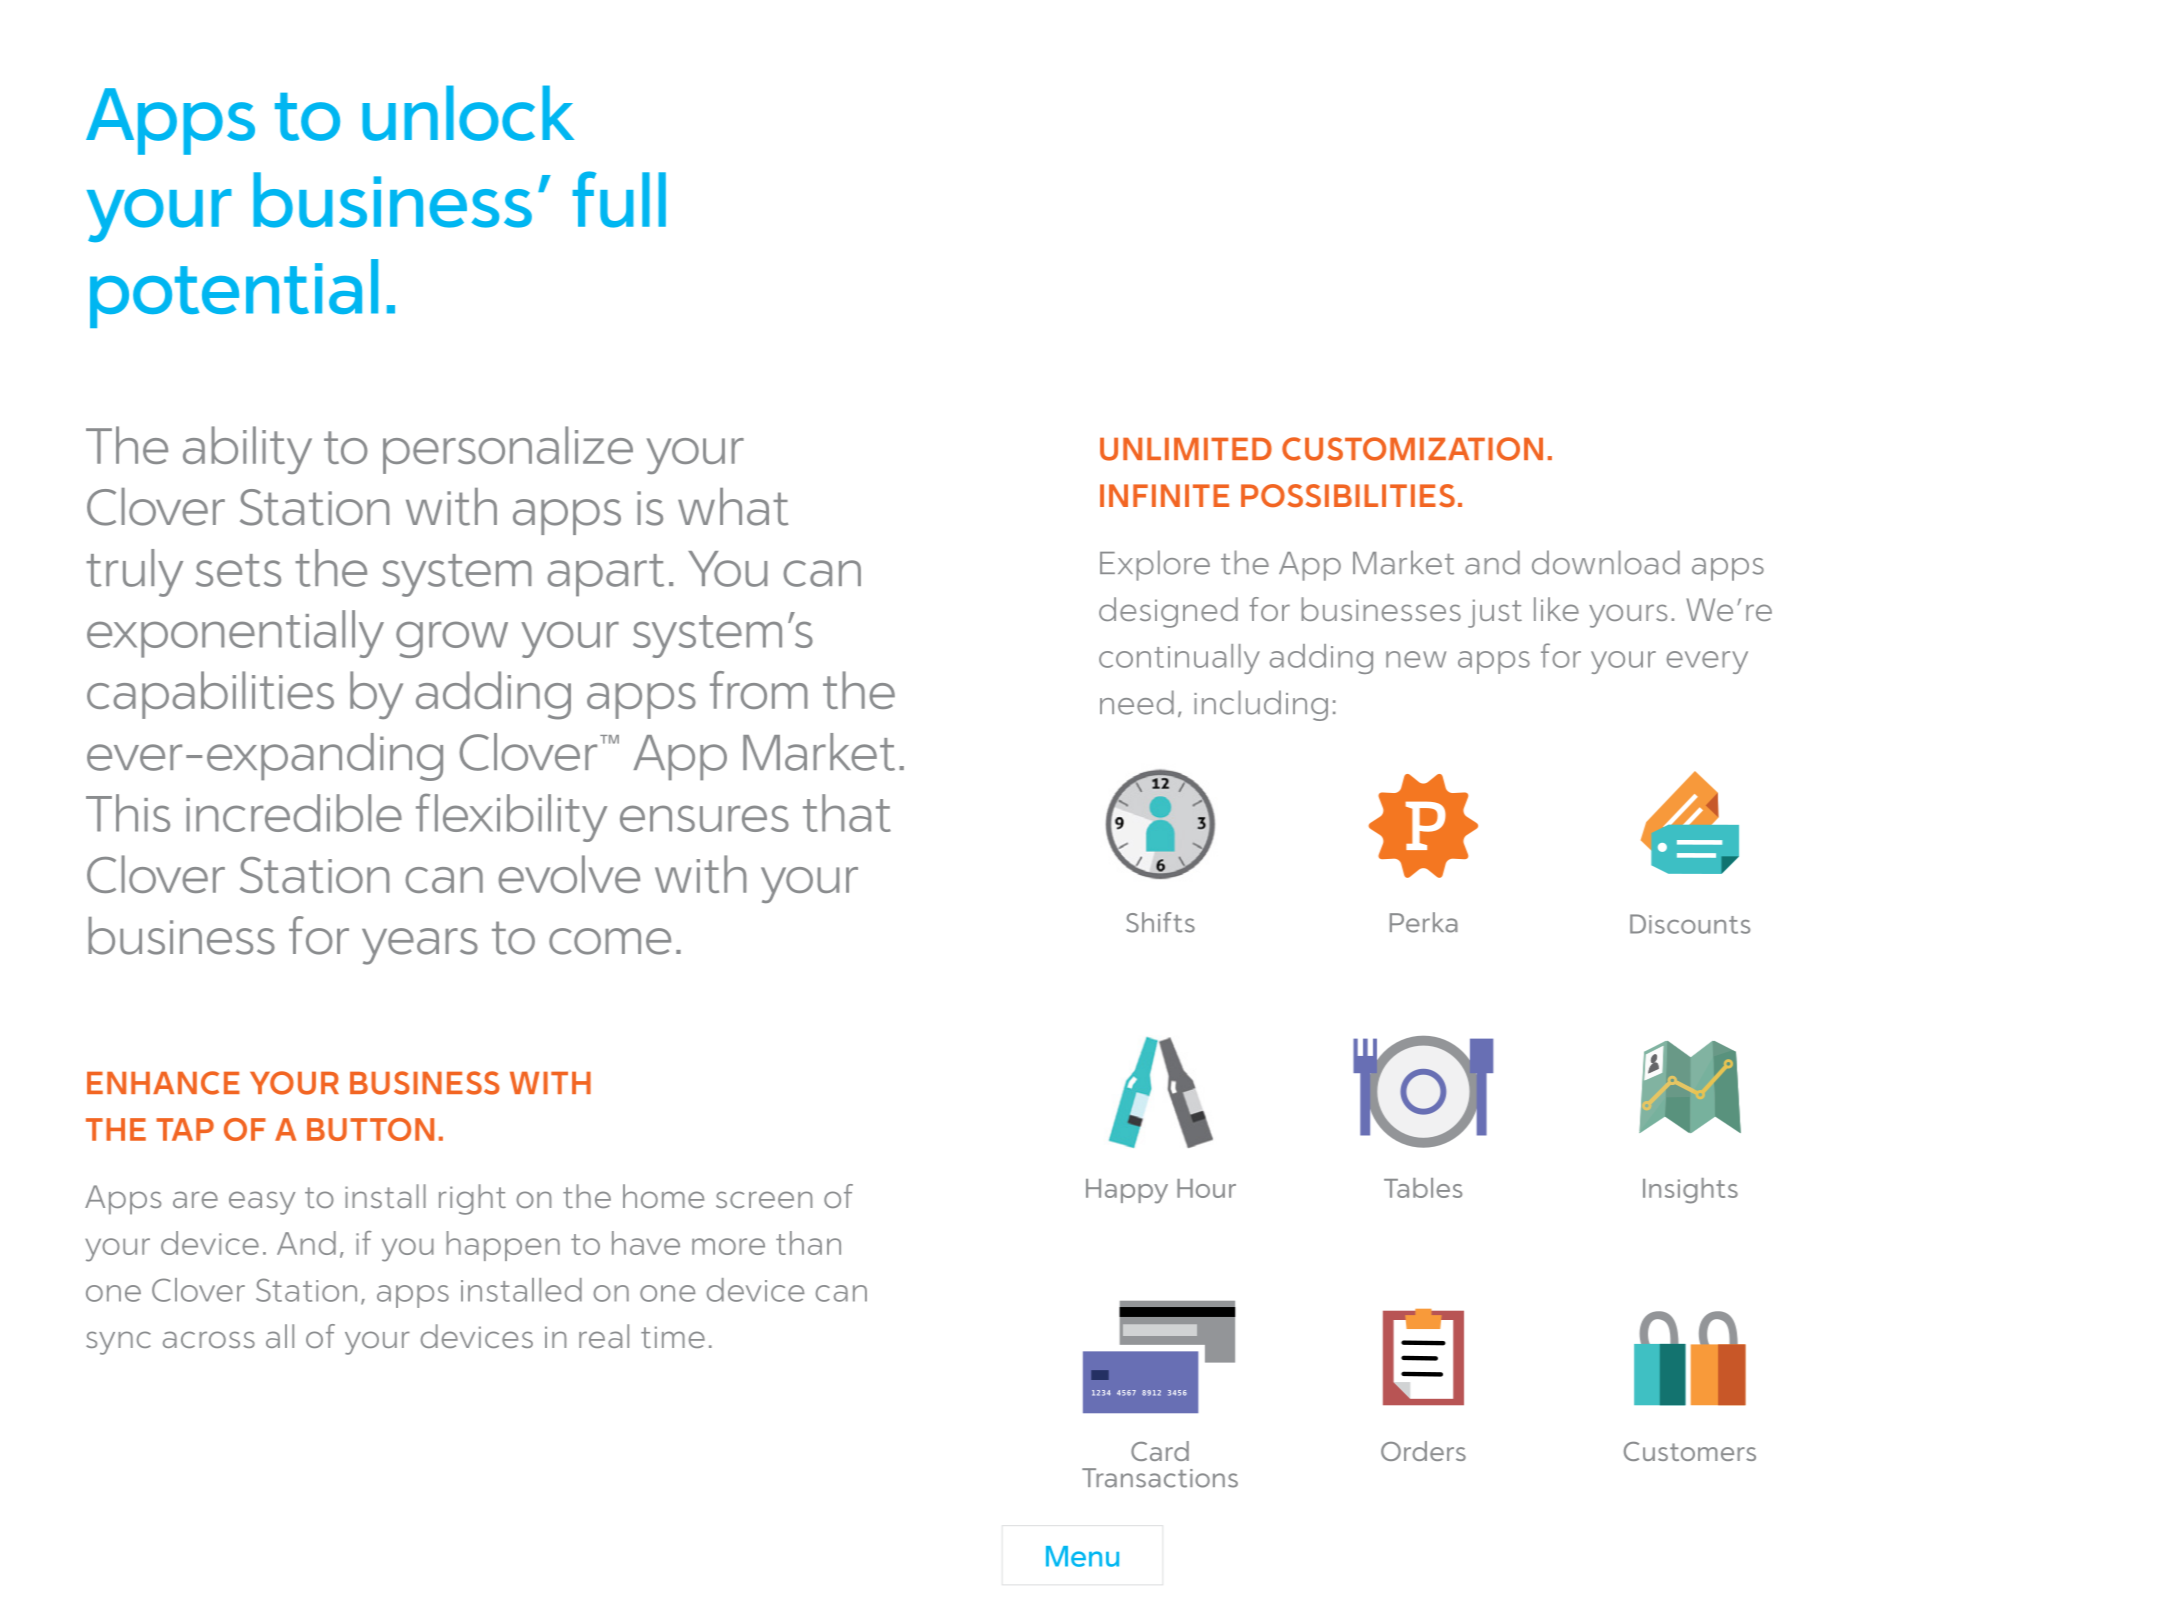 This image has height=1624, width=2165. Describe the element at coordinates (1412, 449) in the image. I see `customization` at that location.
